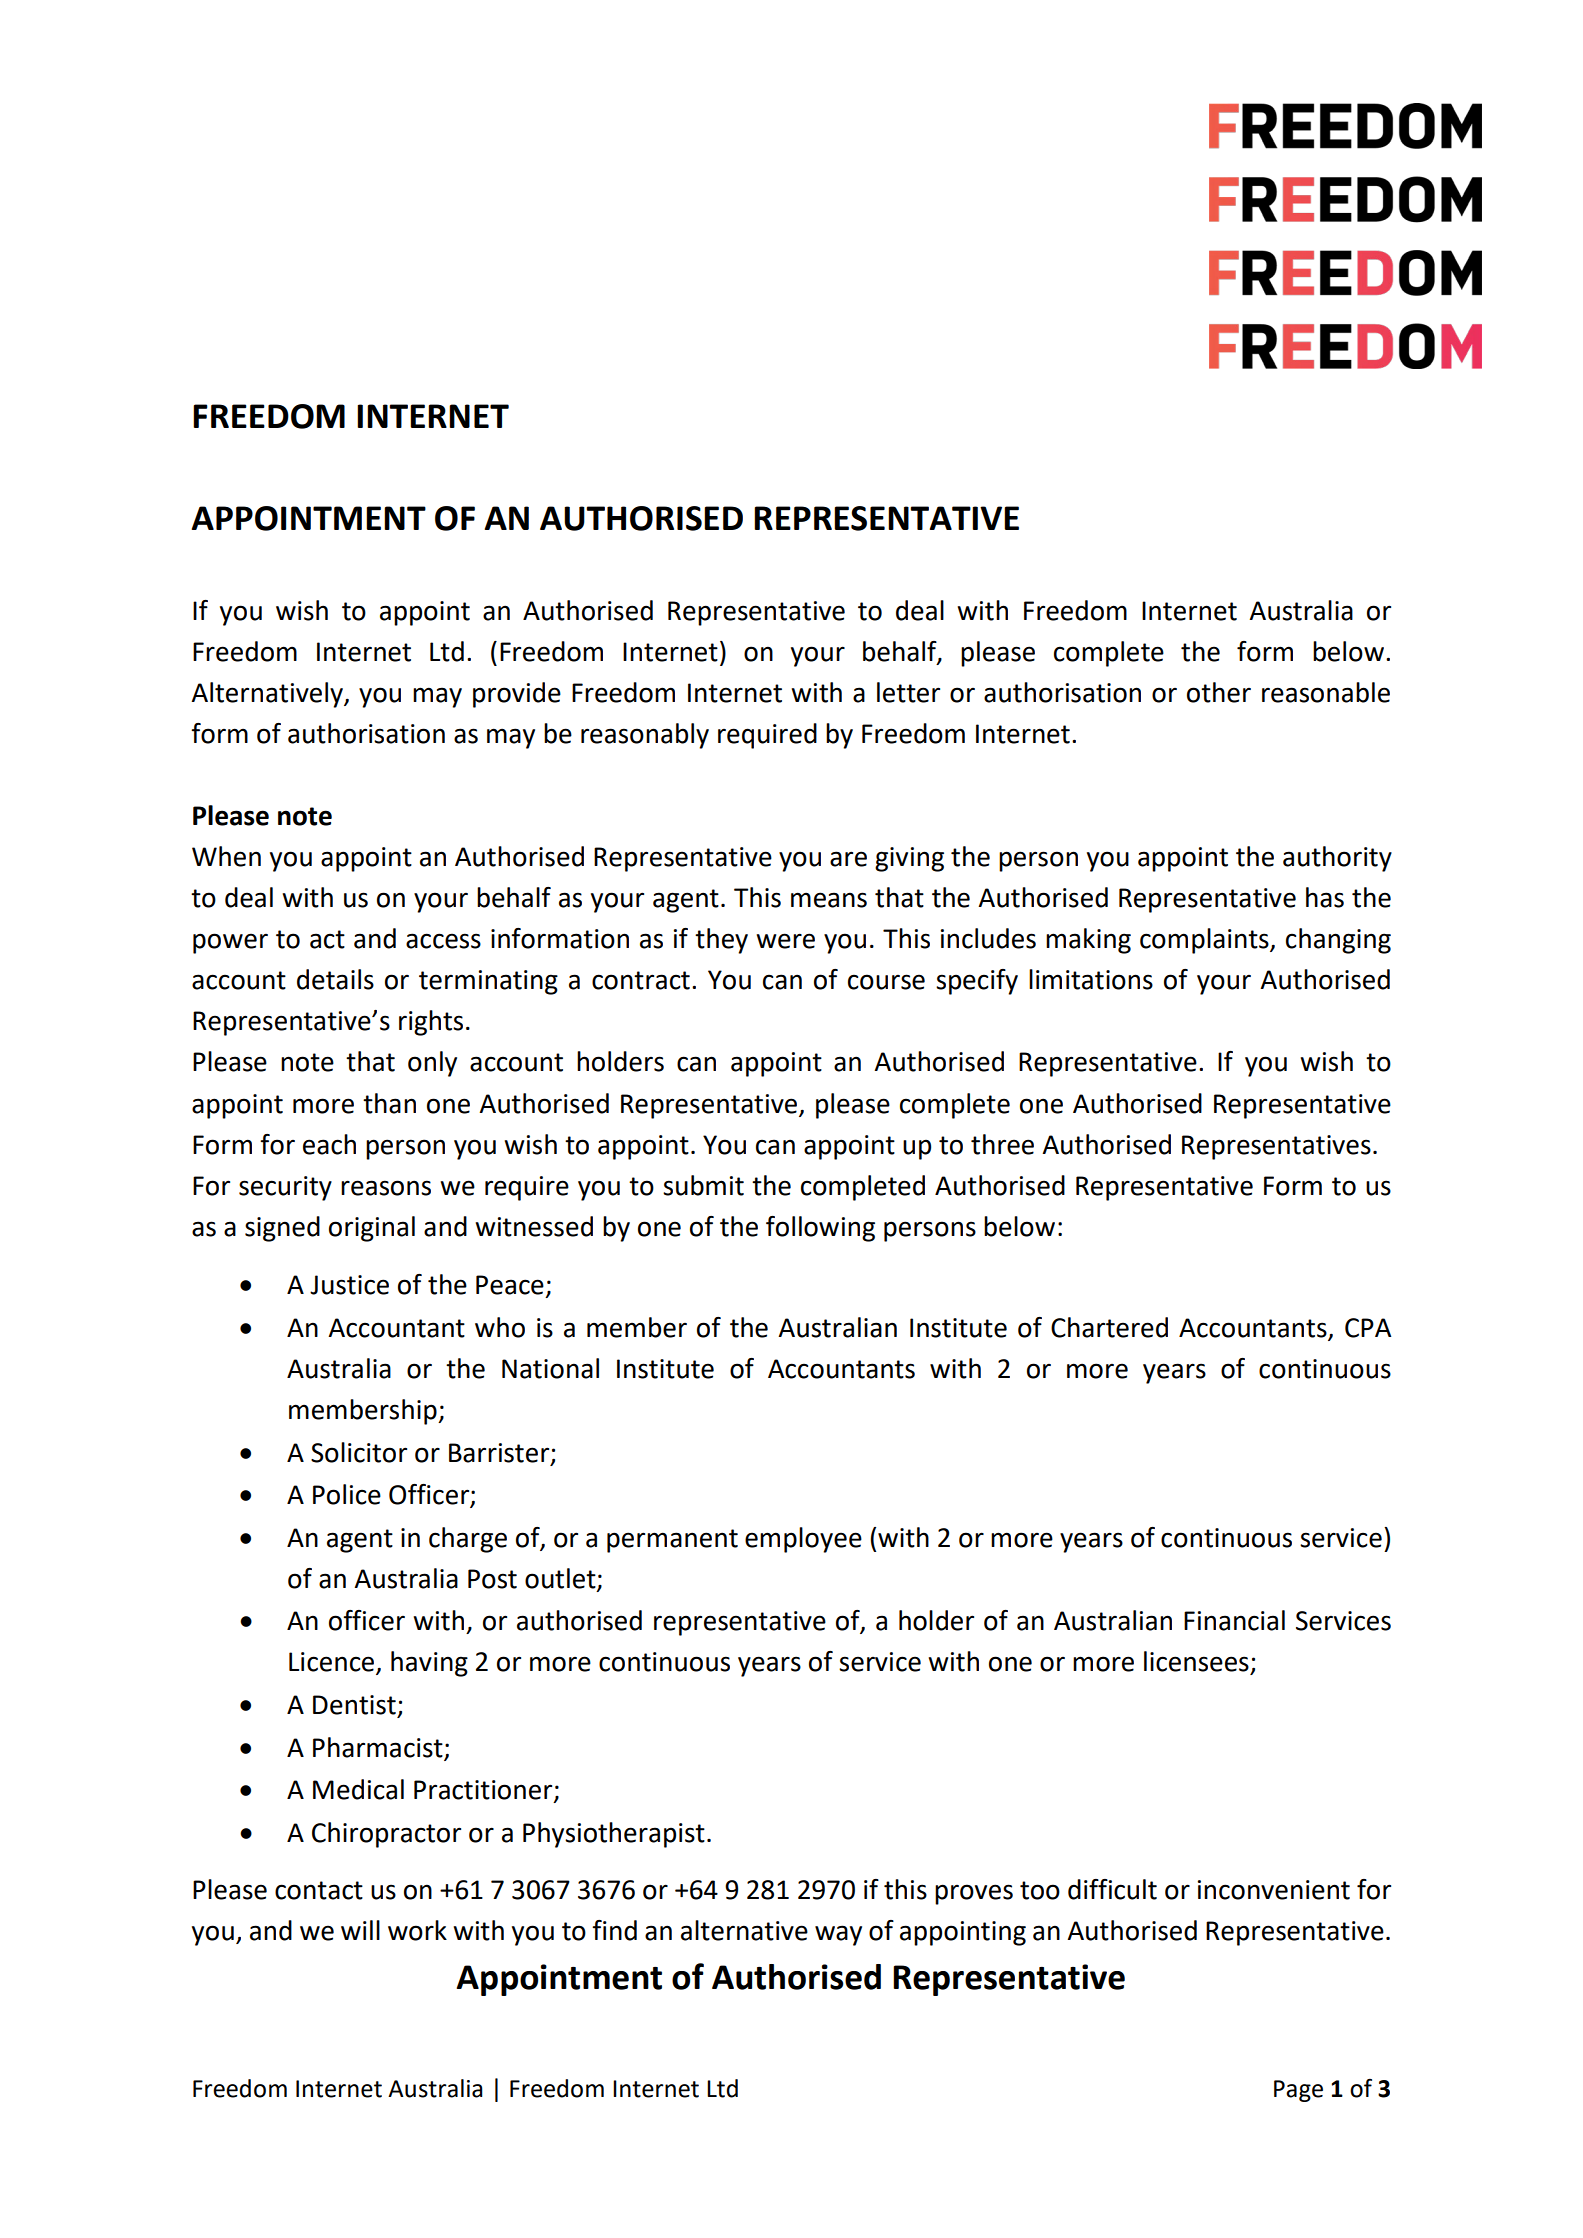 This page has height=2238, width=1583. I want to click on reasonable, so click(1326, 692).
